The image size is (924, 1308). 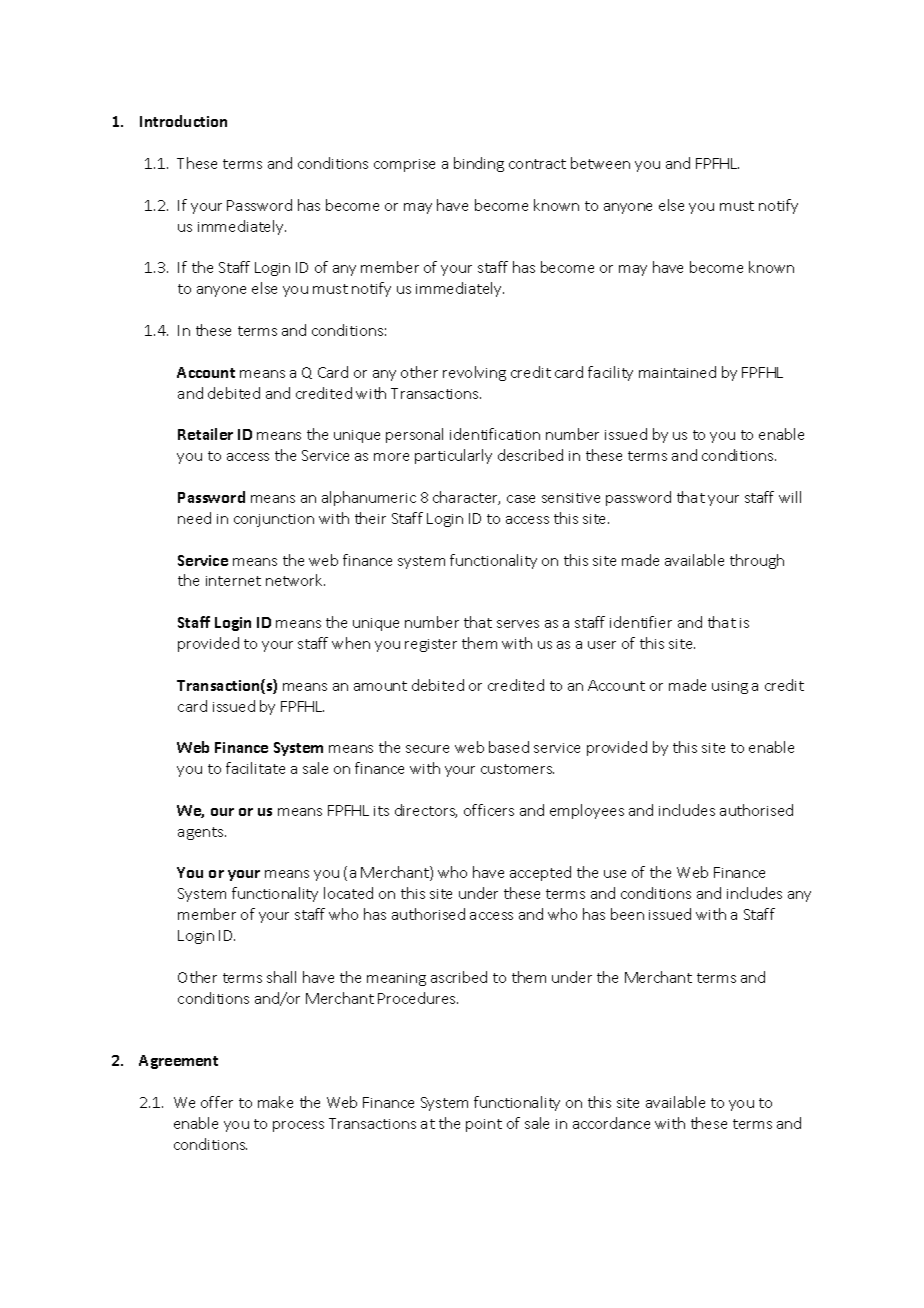 I want to click on serves, so click(x=518, y=624).
